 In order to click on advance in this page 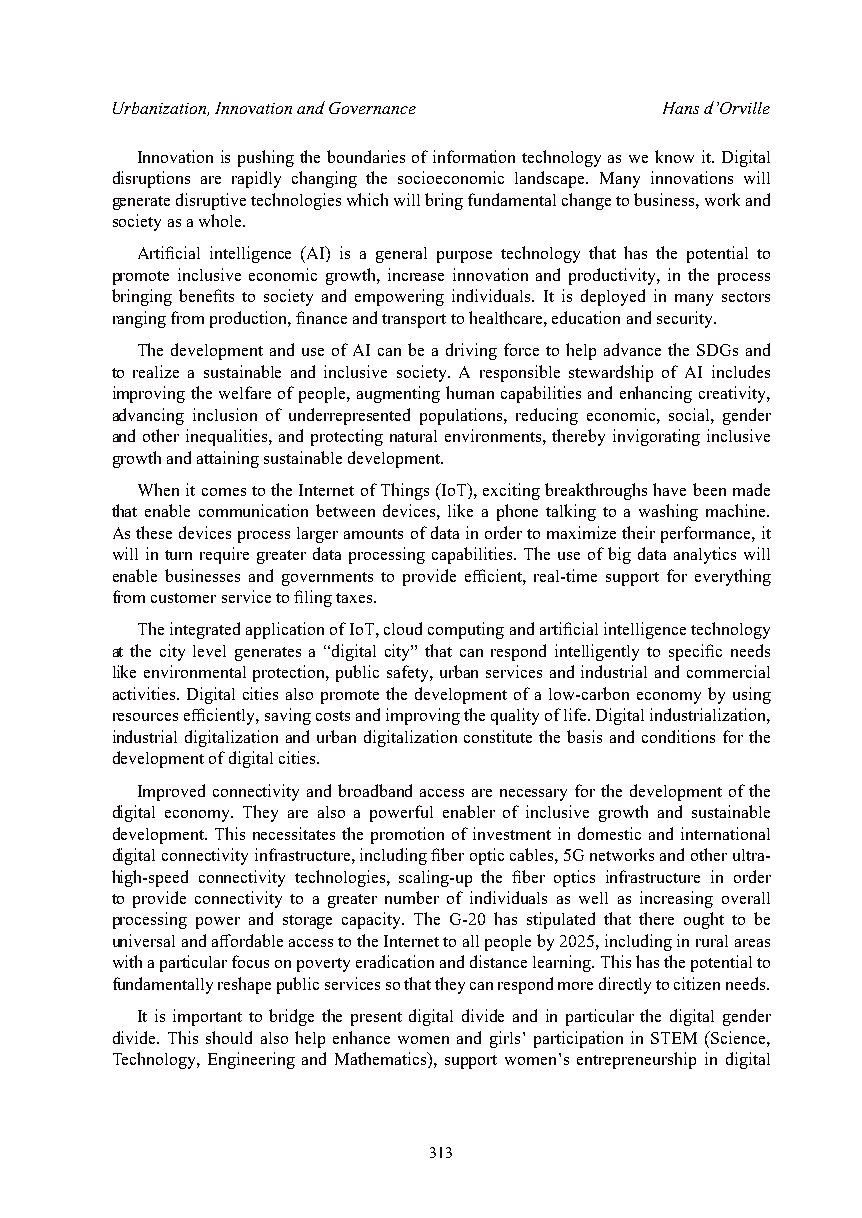, I will do `click(632, 349)`.
